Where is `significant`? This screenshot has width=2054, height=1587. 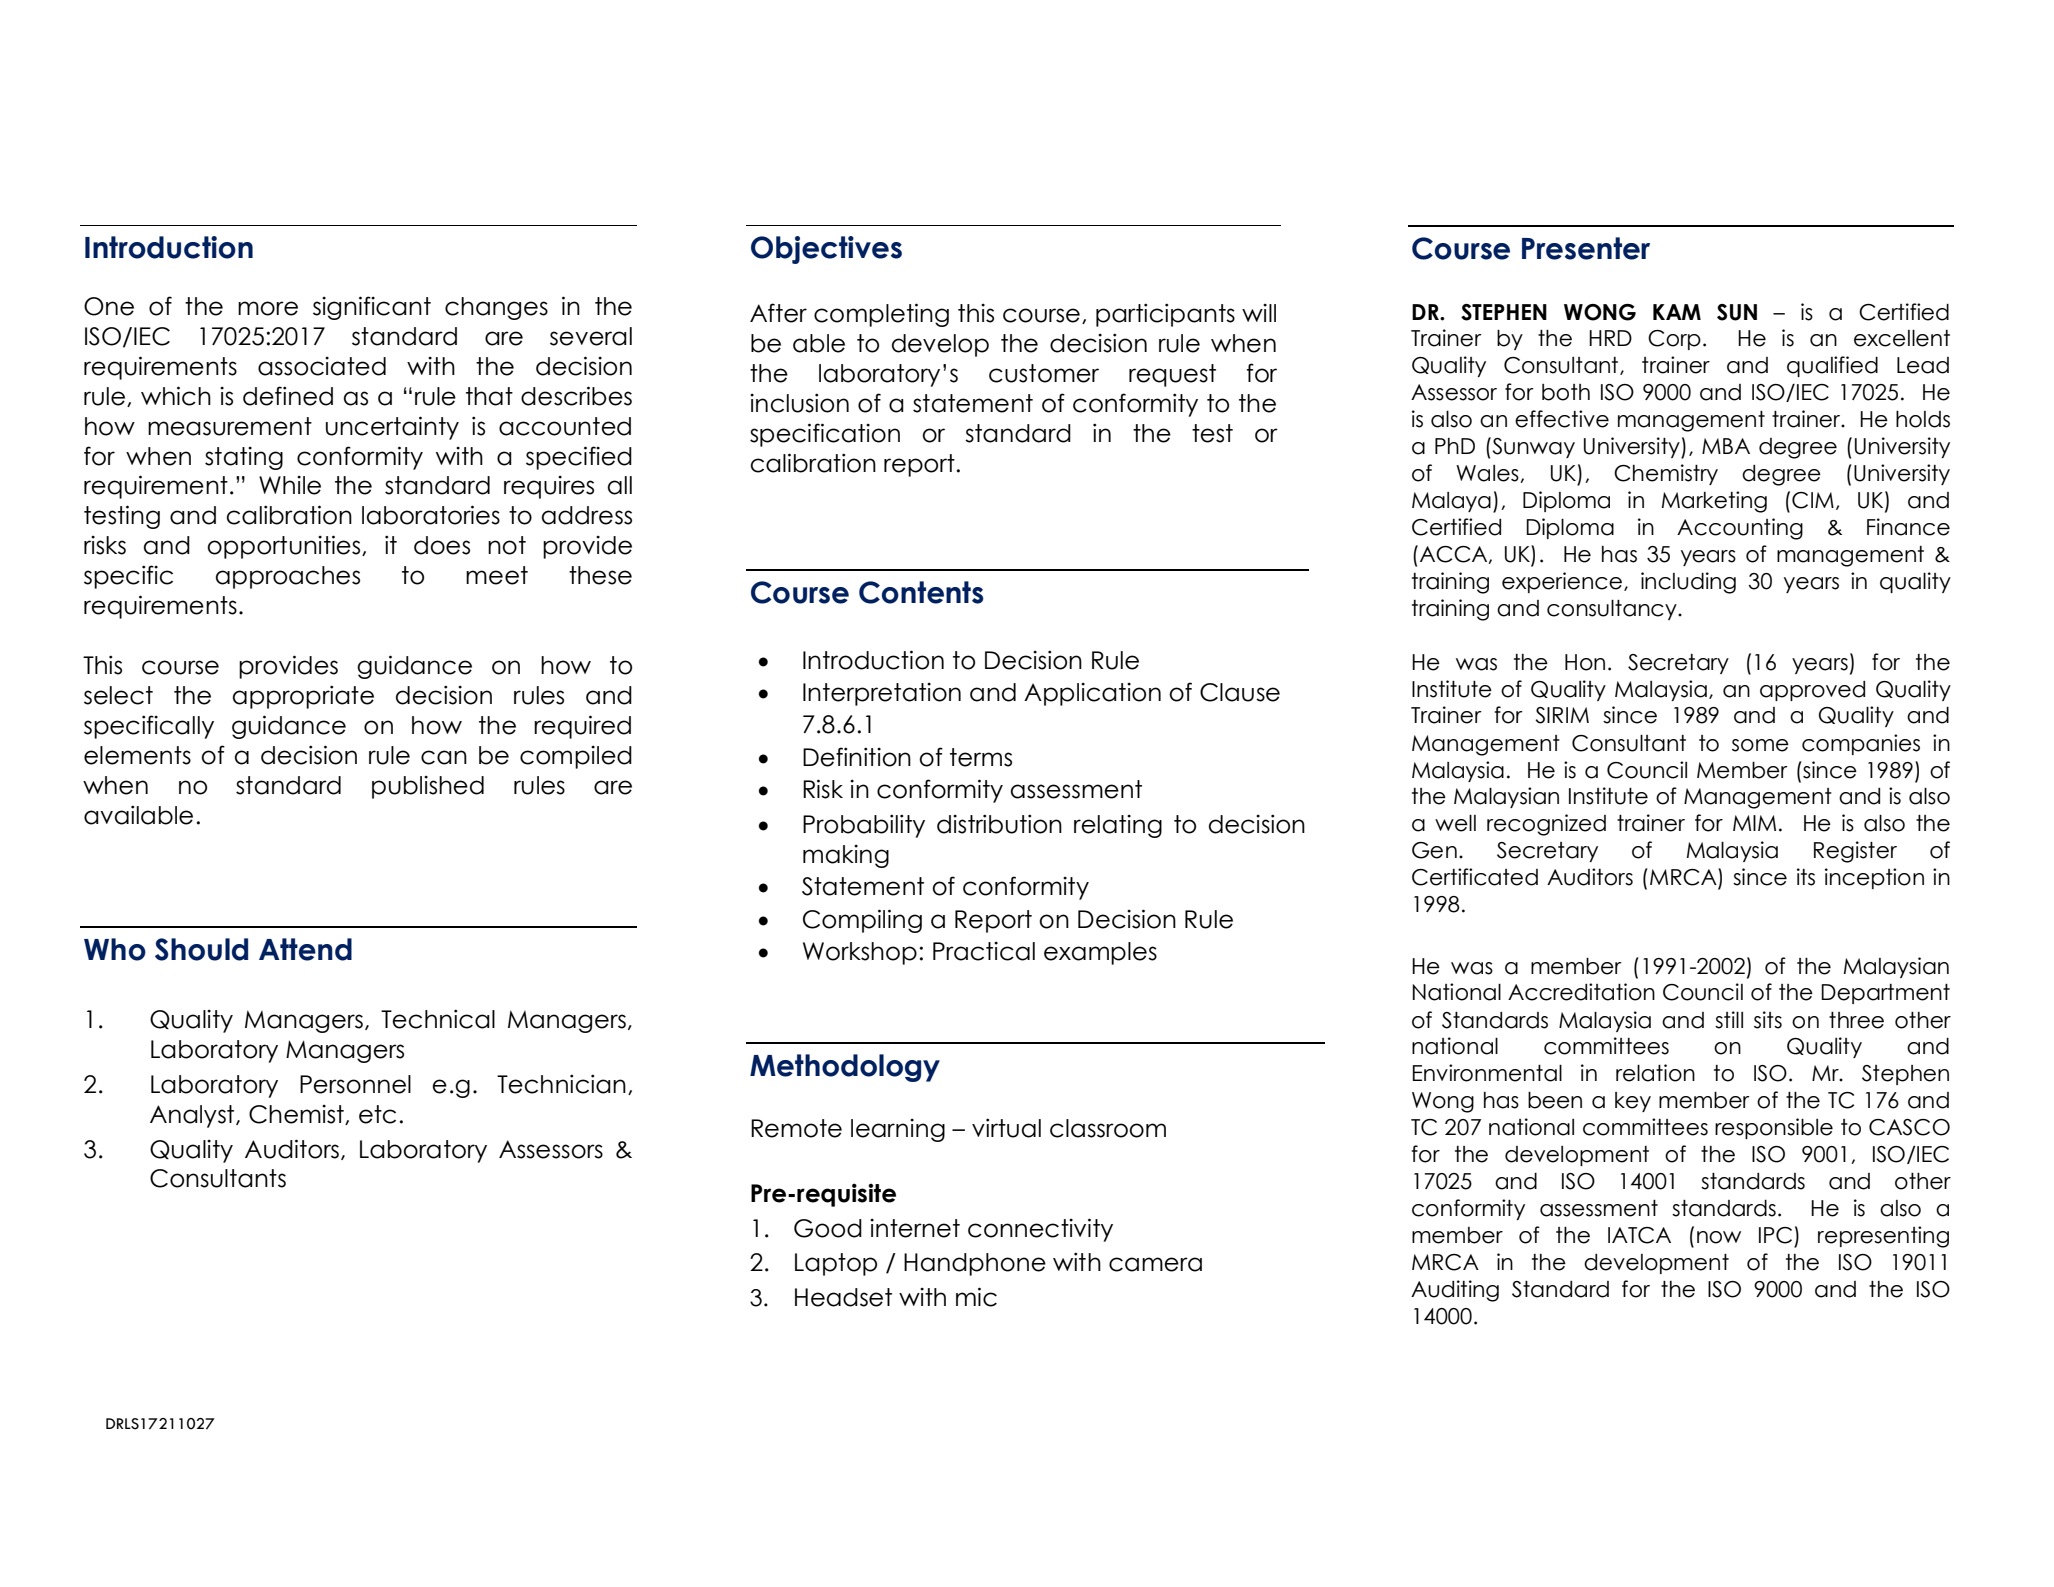 significant is located at coordinates (372, 308).
